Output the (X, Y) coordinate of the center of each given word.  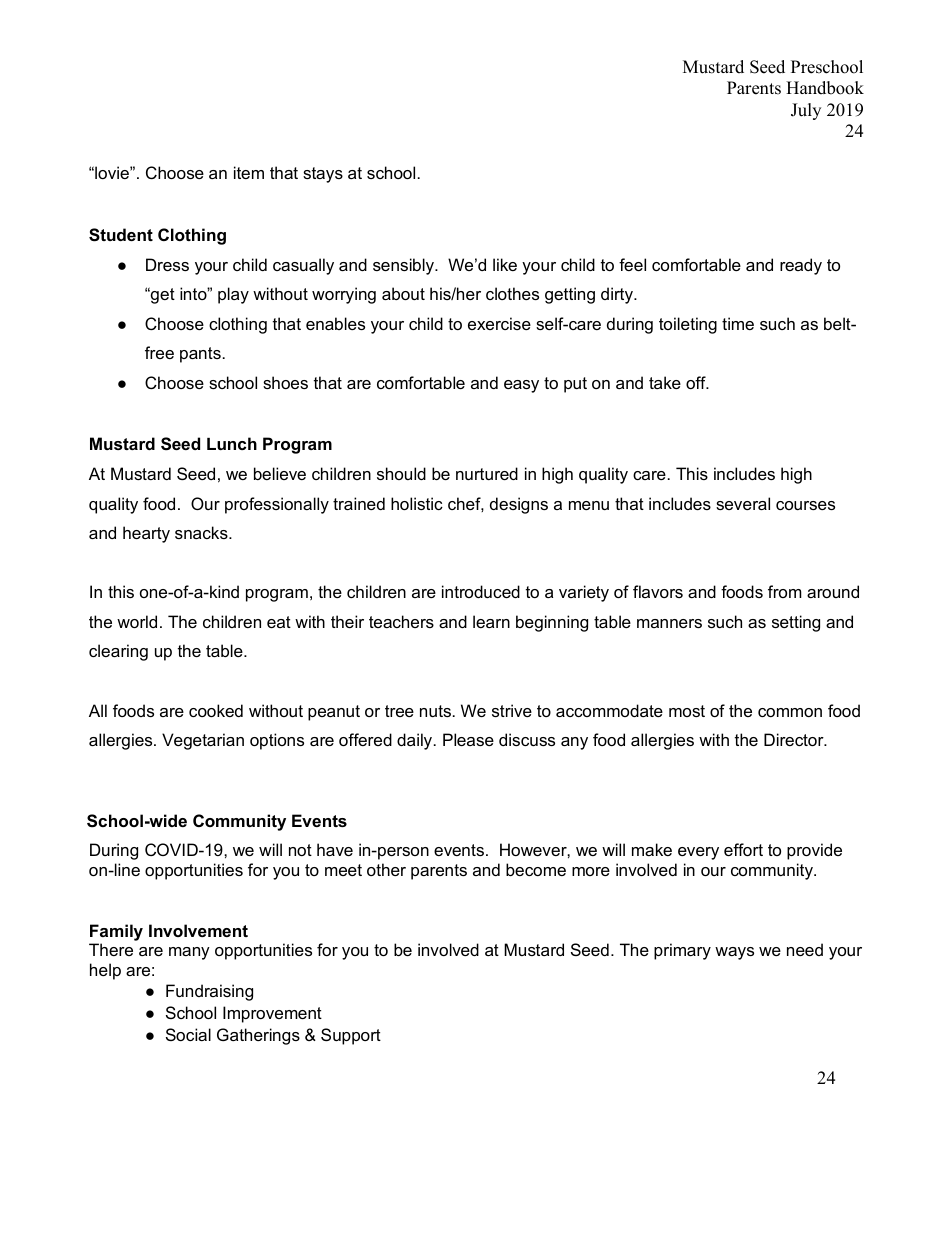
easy (521, 386)
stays (323, 175)
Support (351, 1036)
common (790, 712)
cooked (216, 710)
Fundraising (209, 992)
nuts (437, 711)
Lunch (232, 443)
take (665, 382)
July (806, 111)
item (249, 172)
